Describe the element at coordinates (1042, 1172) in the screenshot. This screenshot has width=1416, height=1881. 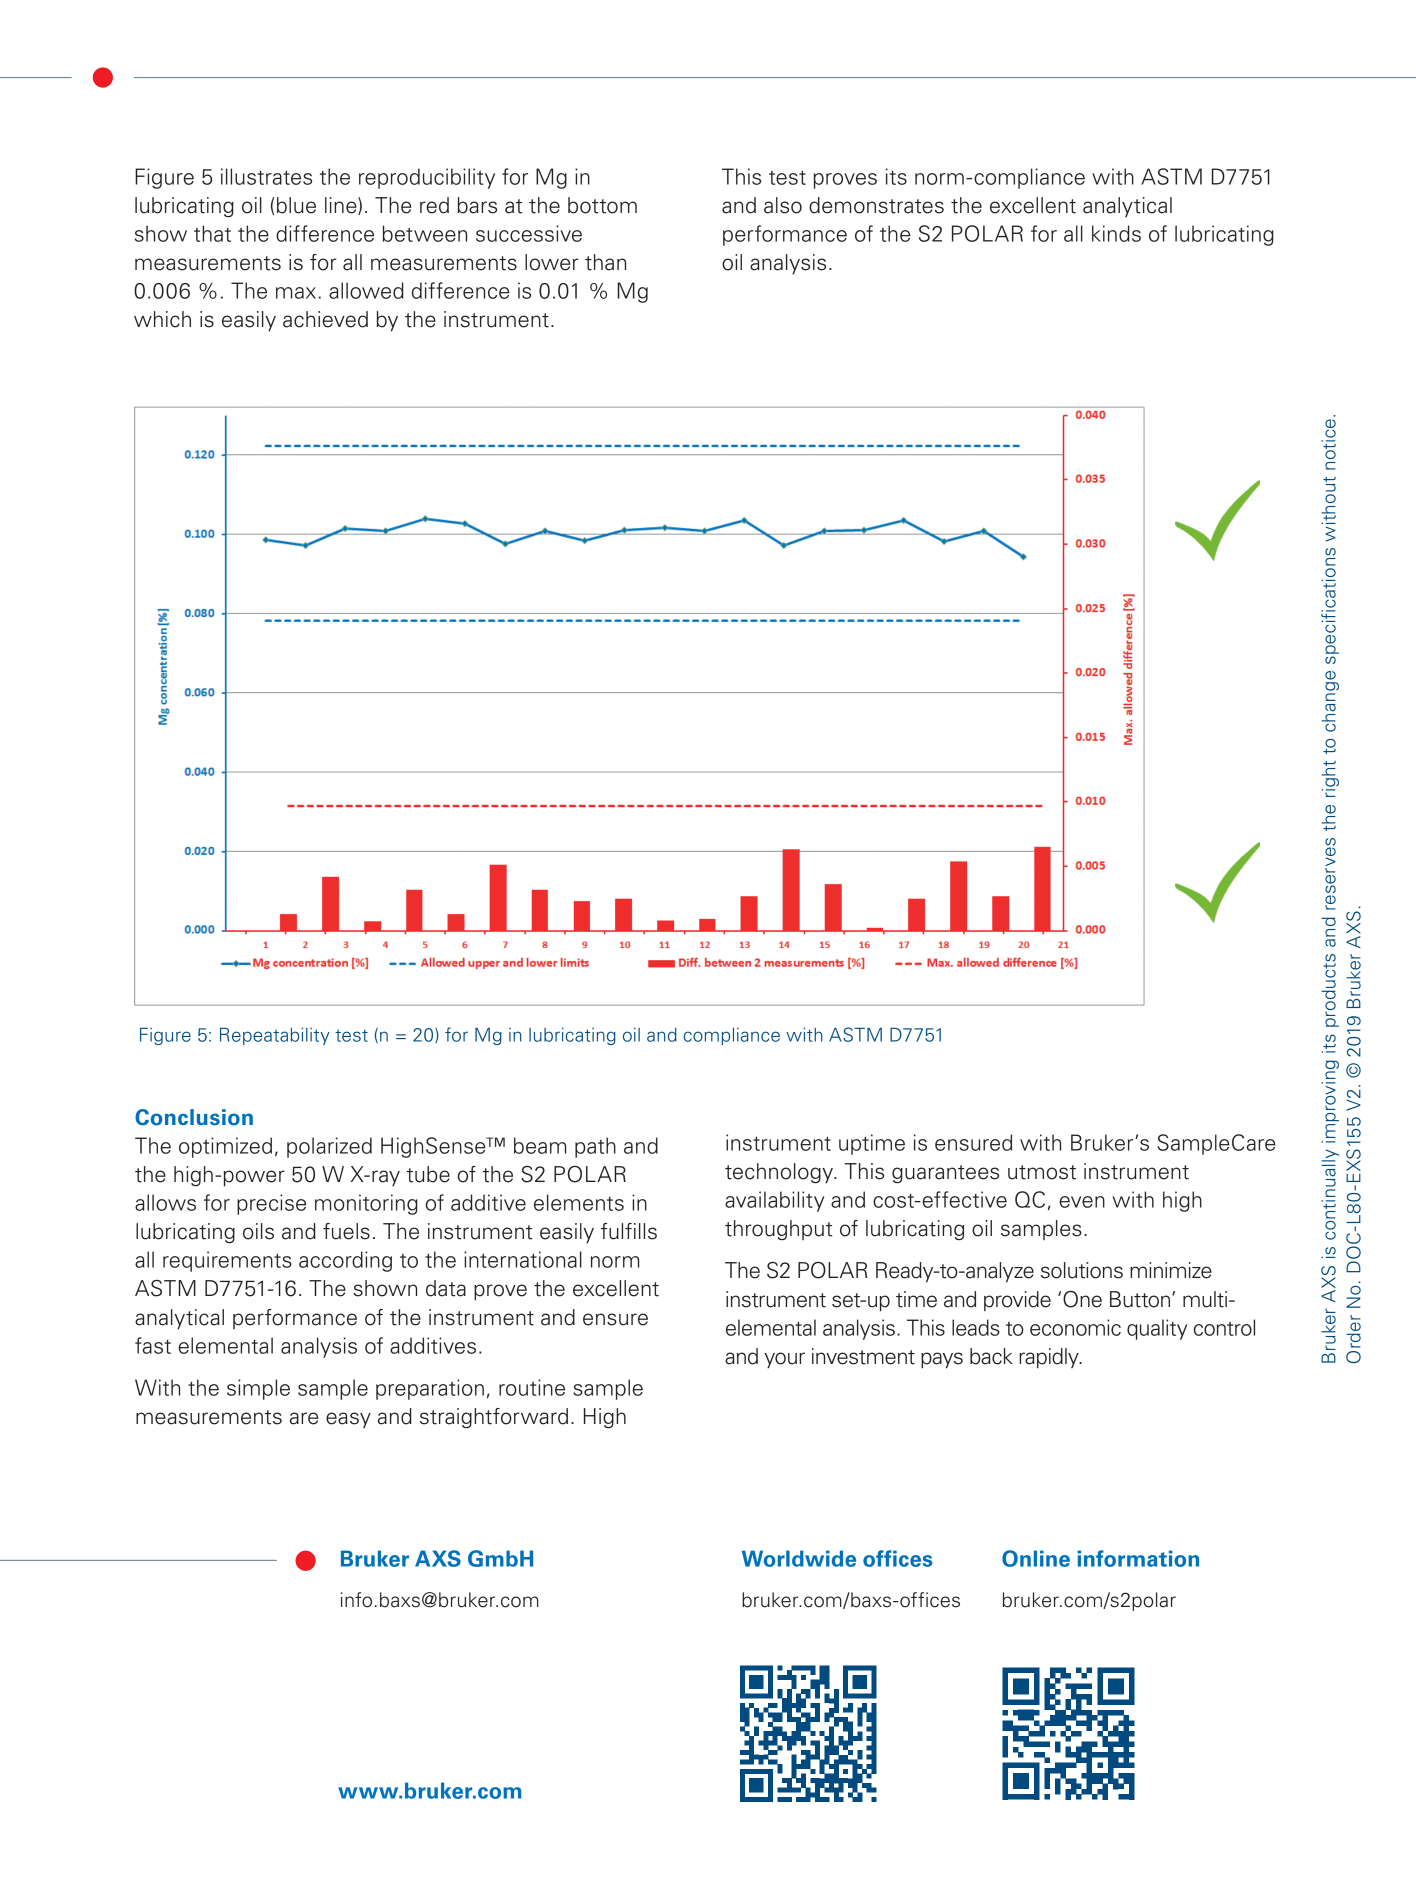
I see `utmost` at that location.
